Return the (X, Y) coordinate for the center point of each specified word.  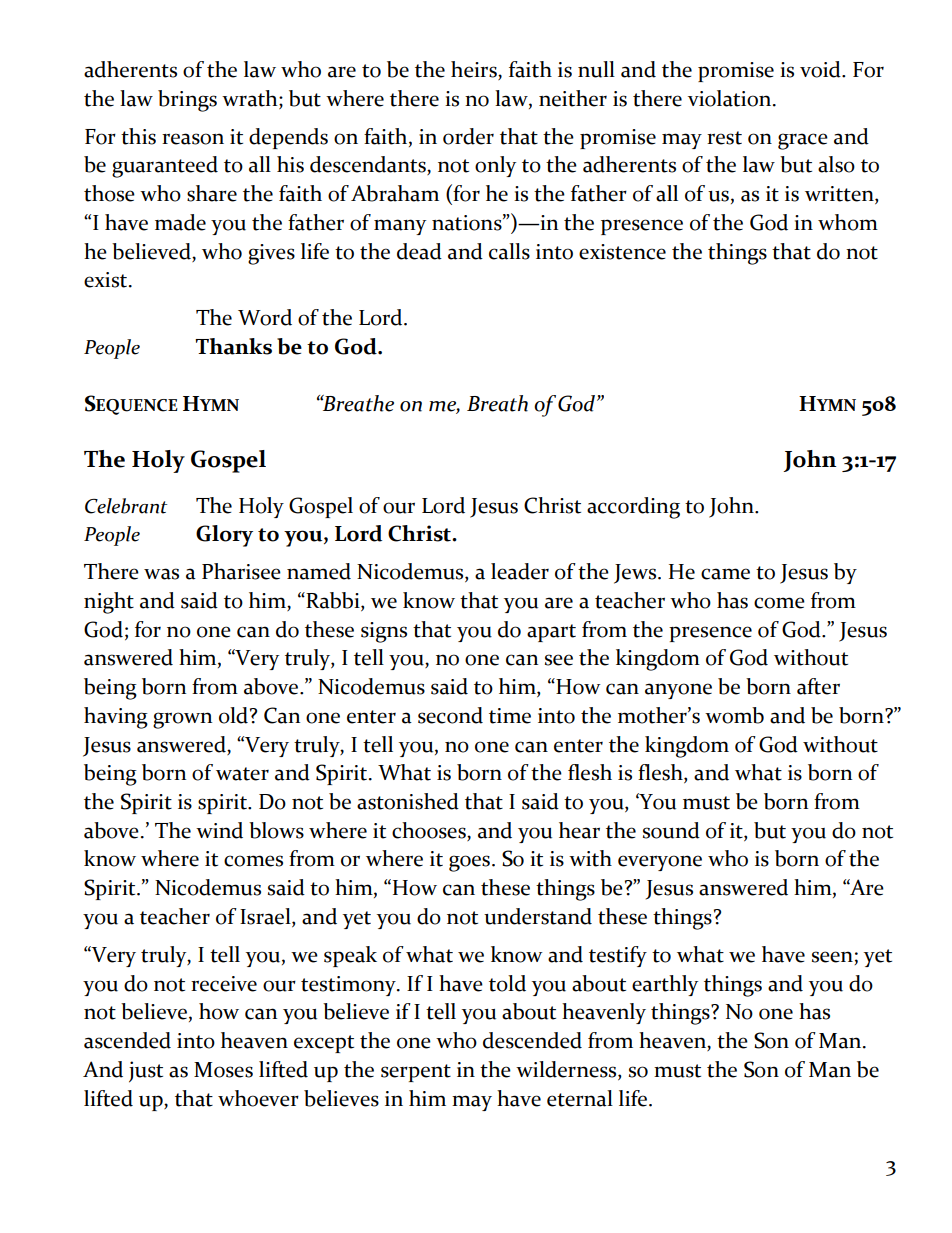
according (633, 508)
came (725, 574)
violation (731, 98)
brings (187, 101)
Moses (223, 1070)
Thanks (233, 346)
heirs (475, 70)
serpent (416, 1073)
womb (734, 715)
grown (182, 720)
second (450, 715)
